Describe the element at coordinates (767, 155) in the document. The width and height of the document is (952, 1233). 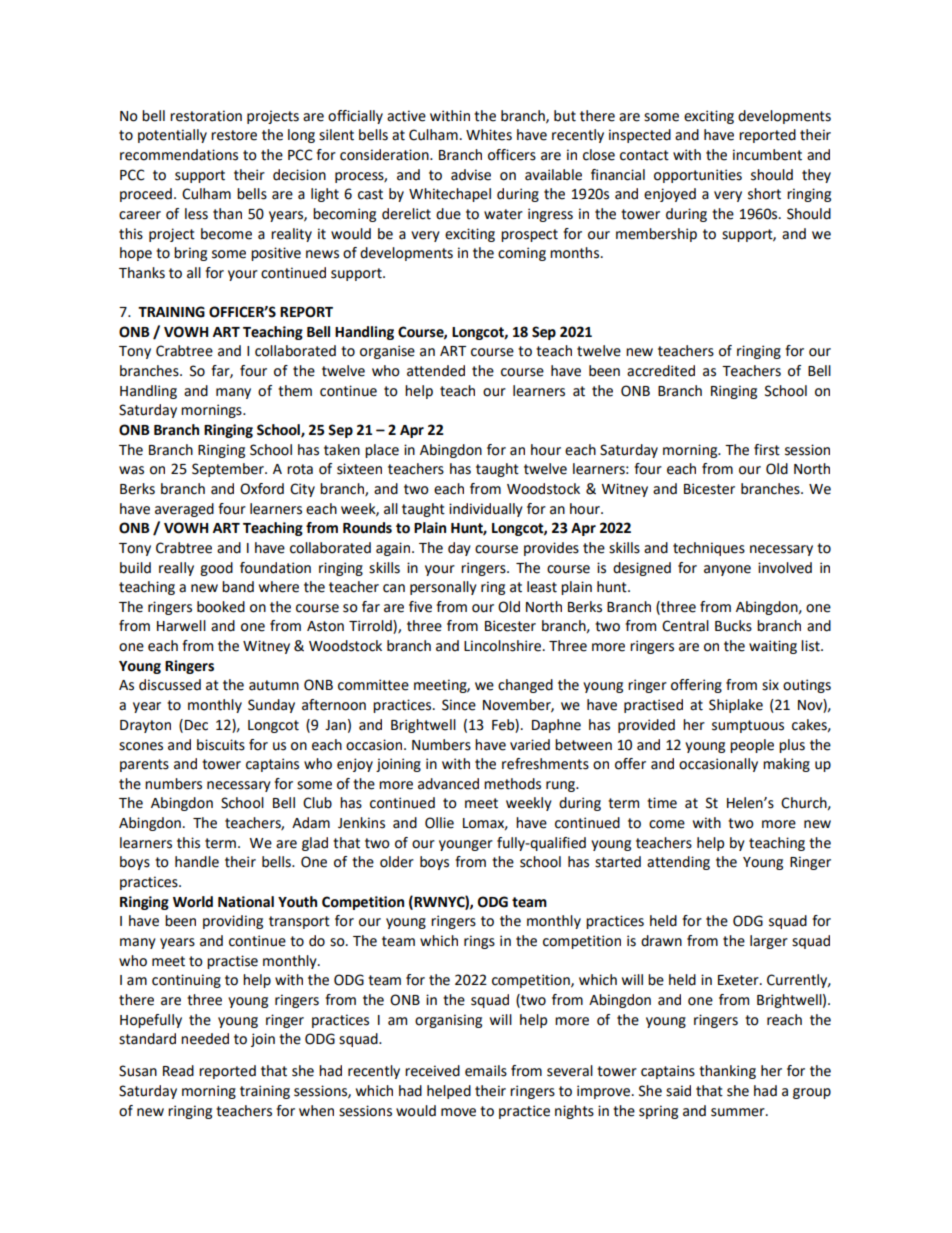
I see `incumbent` at that location.
